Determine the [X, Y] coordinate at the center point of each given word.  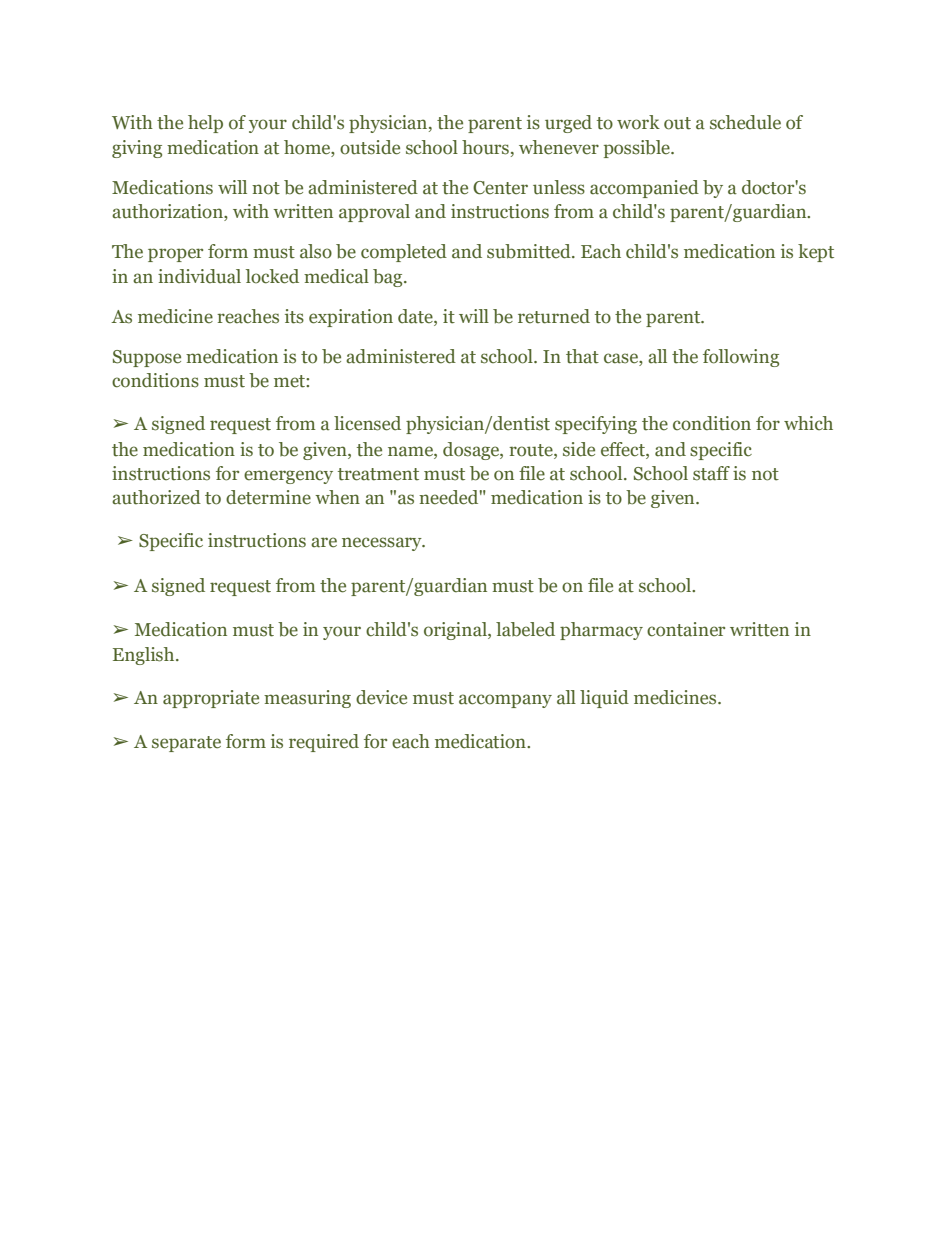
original [456, 631]
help [205, 124]
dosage [472, 451]
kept [816, 253]
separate [186, 744]
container [686, 629]
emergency [288, 477]
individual [199, 276]
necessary [383, 544]
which [808, 423]
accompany [505, 701]
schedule [745, 122]
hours [485, 147]
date [416, 316]
